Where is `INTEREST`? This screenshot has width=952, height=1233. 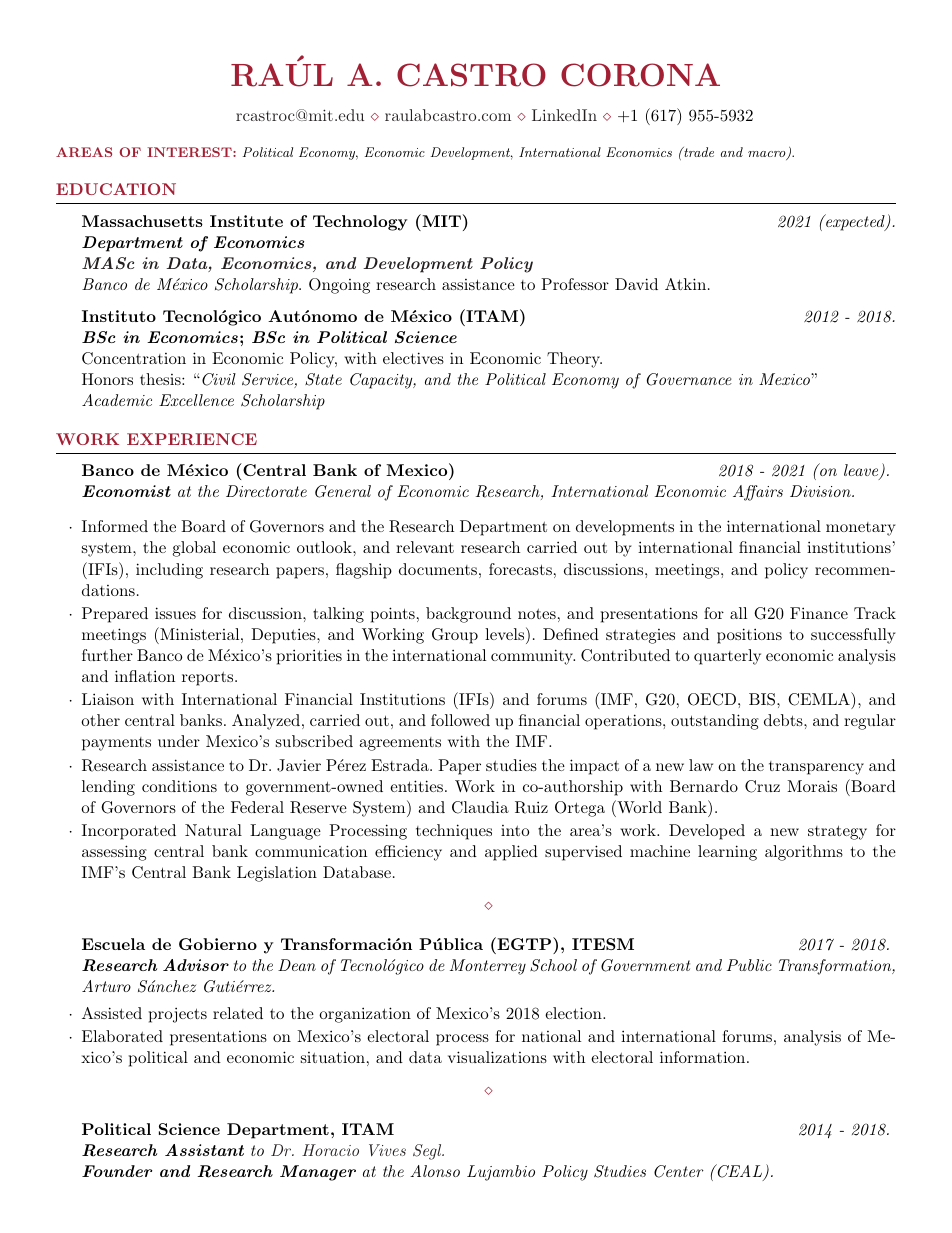 INTEREST is located at coordinates (190, 152).
